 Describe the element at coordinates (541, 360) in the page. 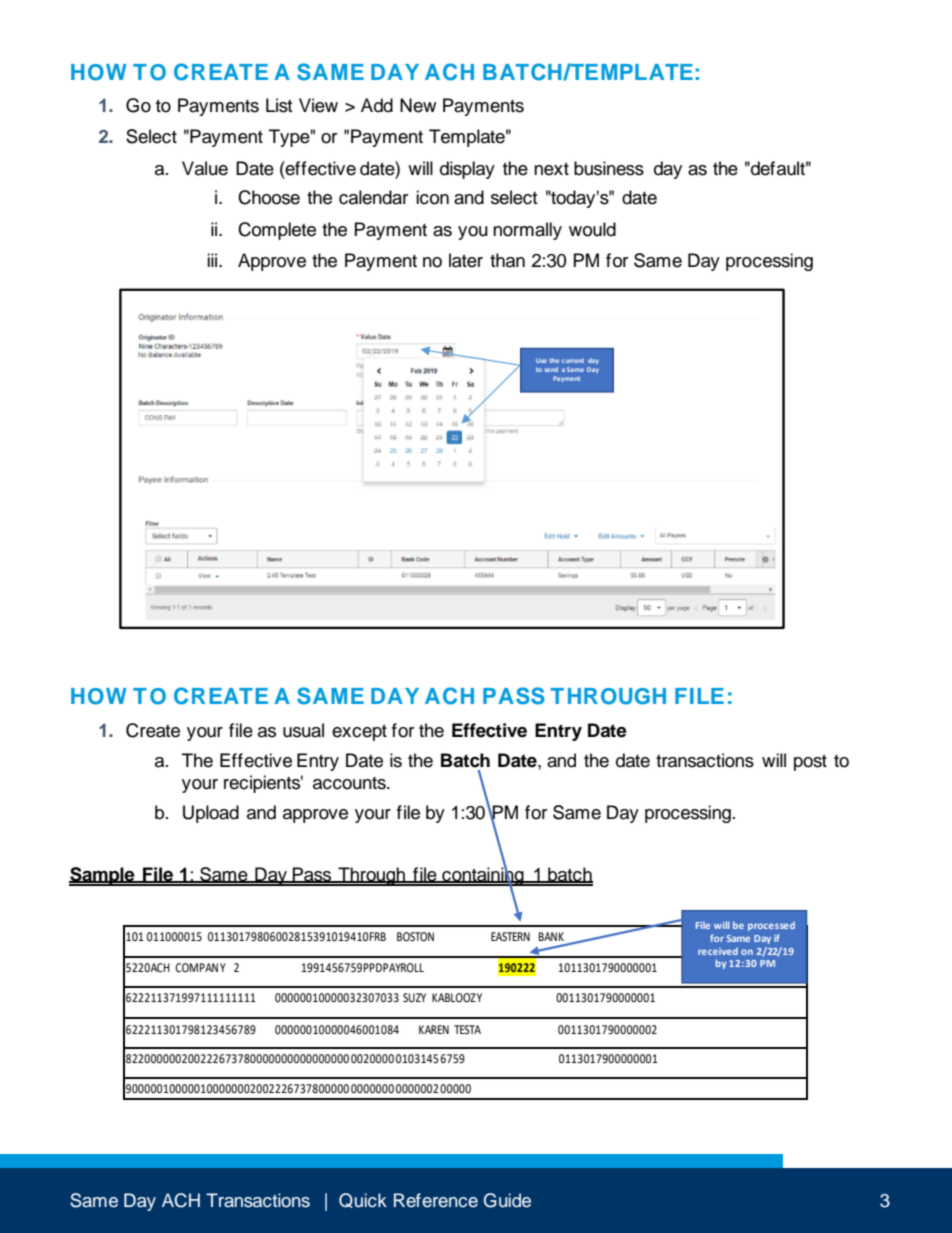

I see `Use` at that location.
